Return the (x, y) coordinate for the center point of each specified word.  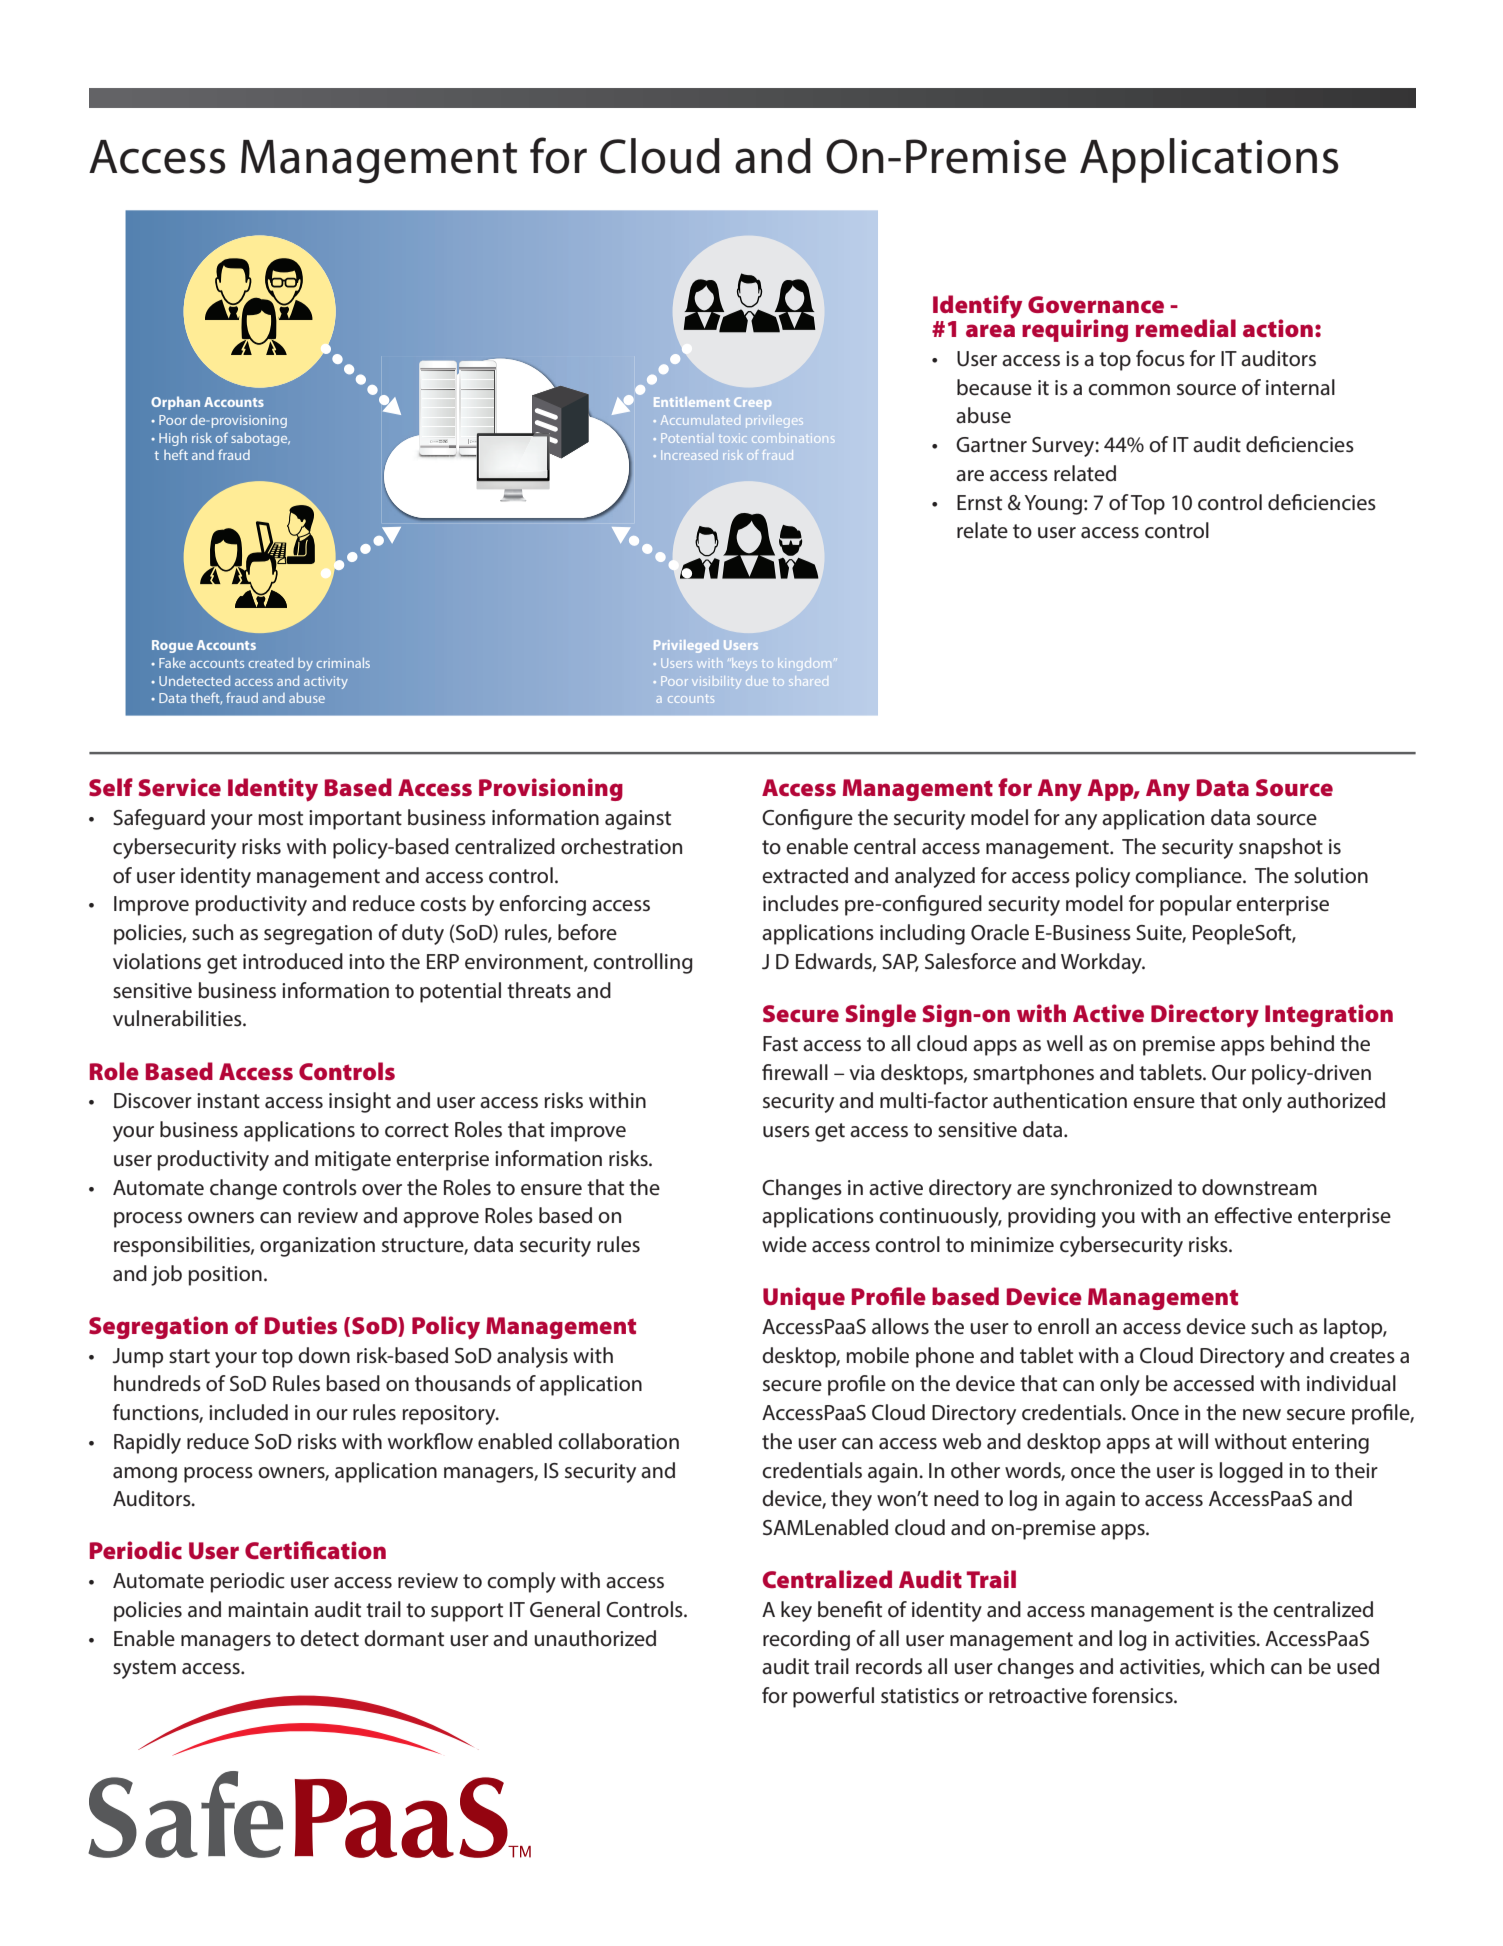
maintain (268, 1610)
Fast (780, 1044)
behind (1302, 1043)
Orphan (175, 403)
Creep (752, 403)
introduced (293, 961)
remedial (1186, 328)
